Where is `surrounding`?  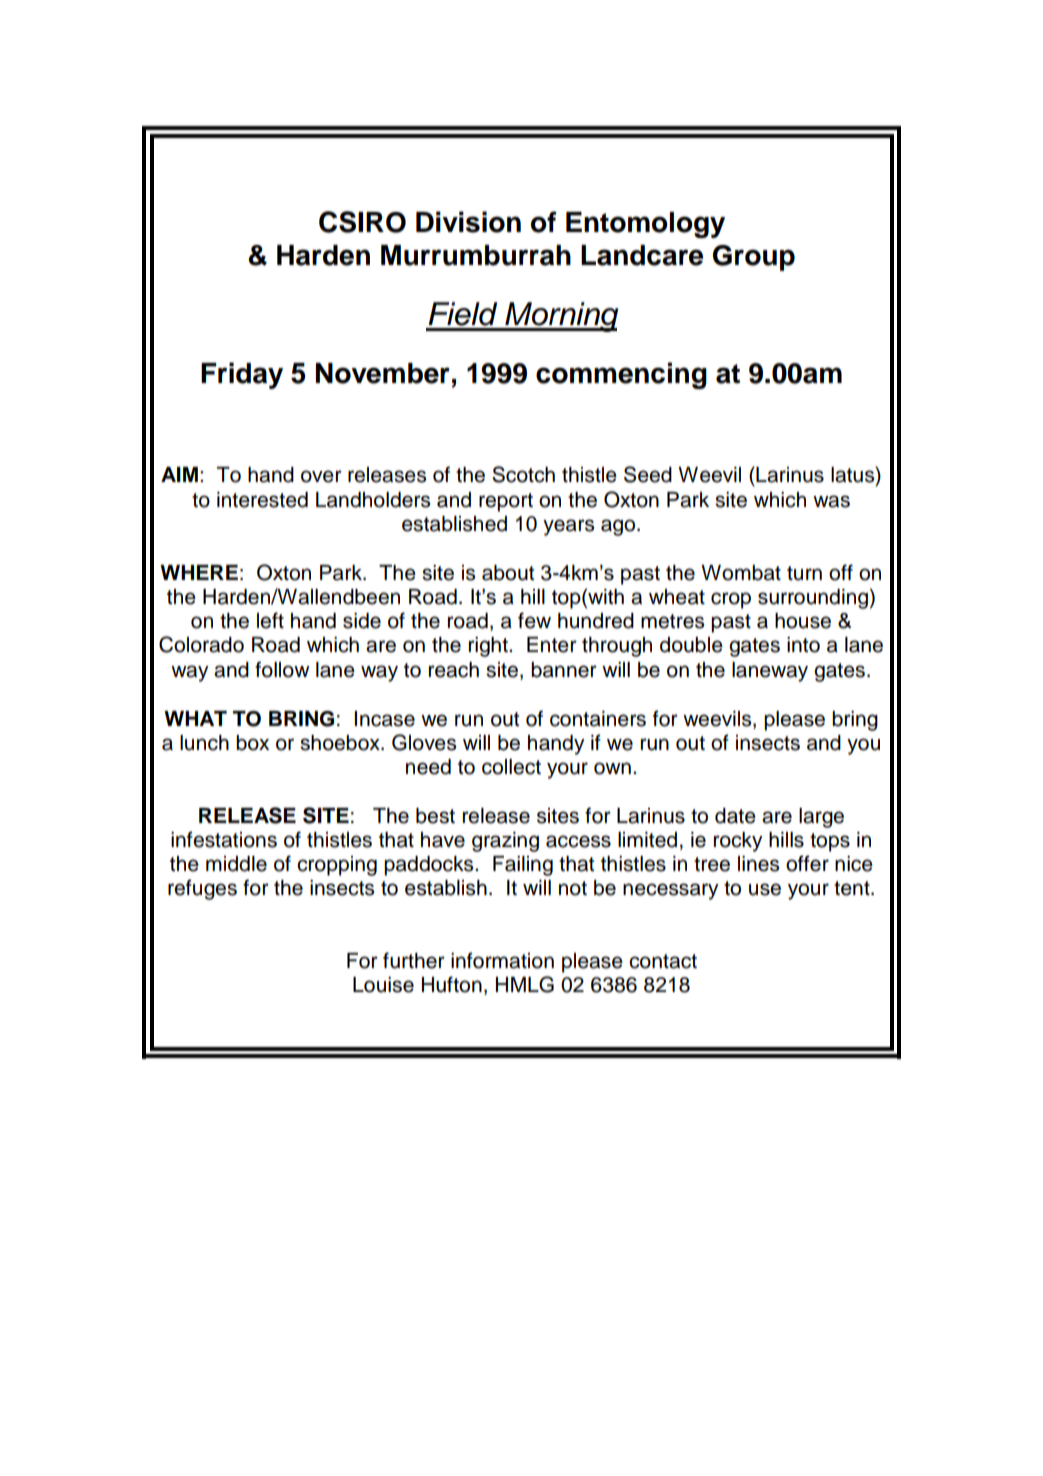 surrounding is located at coordinates (813, 599).
